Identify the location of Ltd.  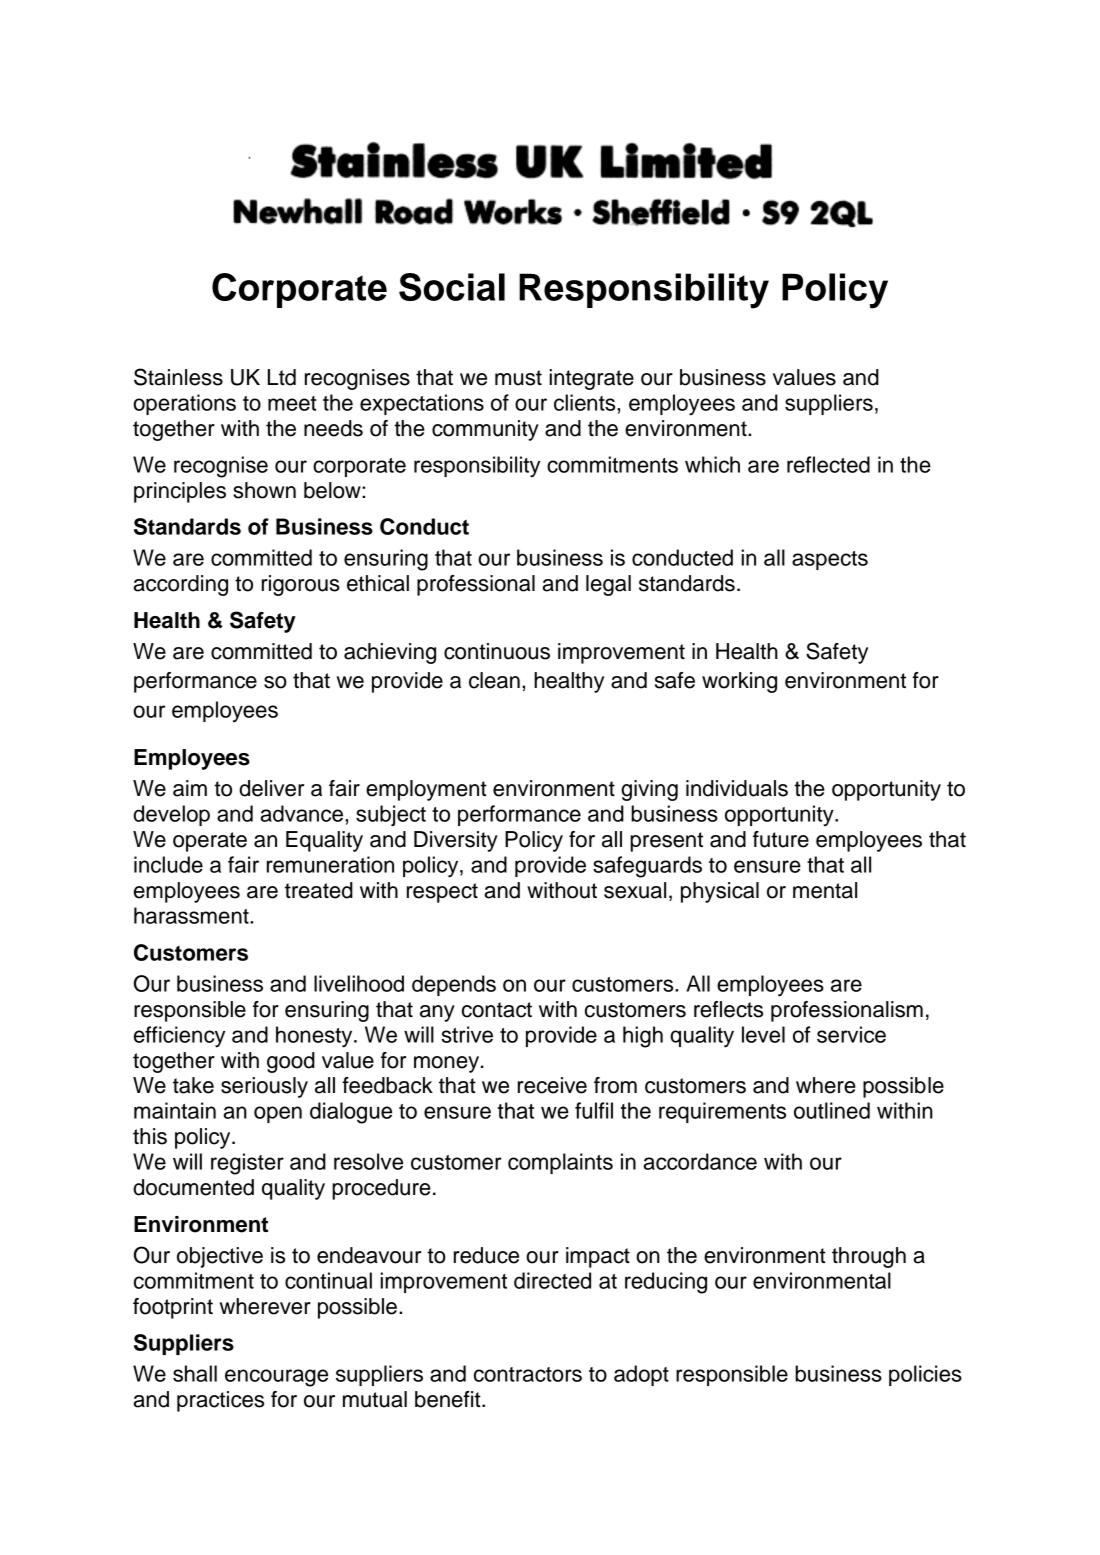
(282, 377).
